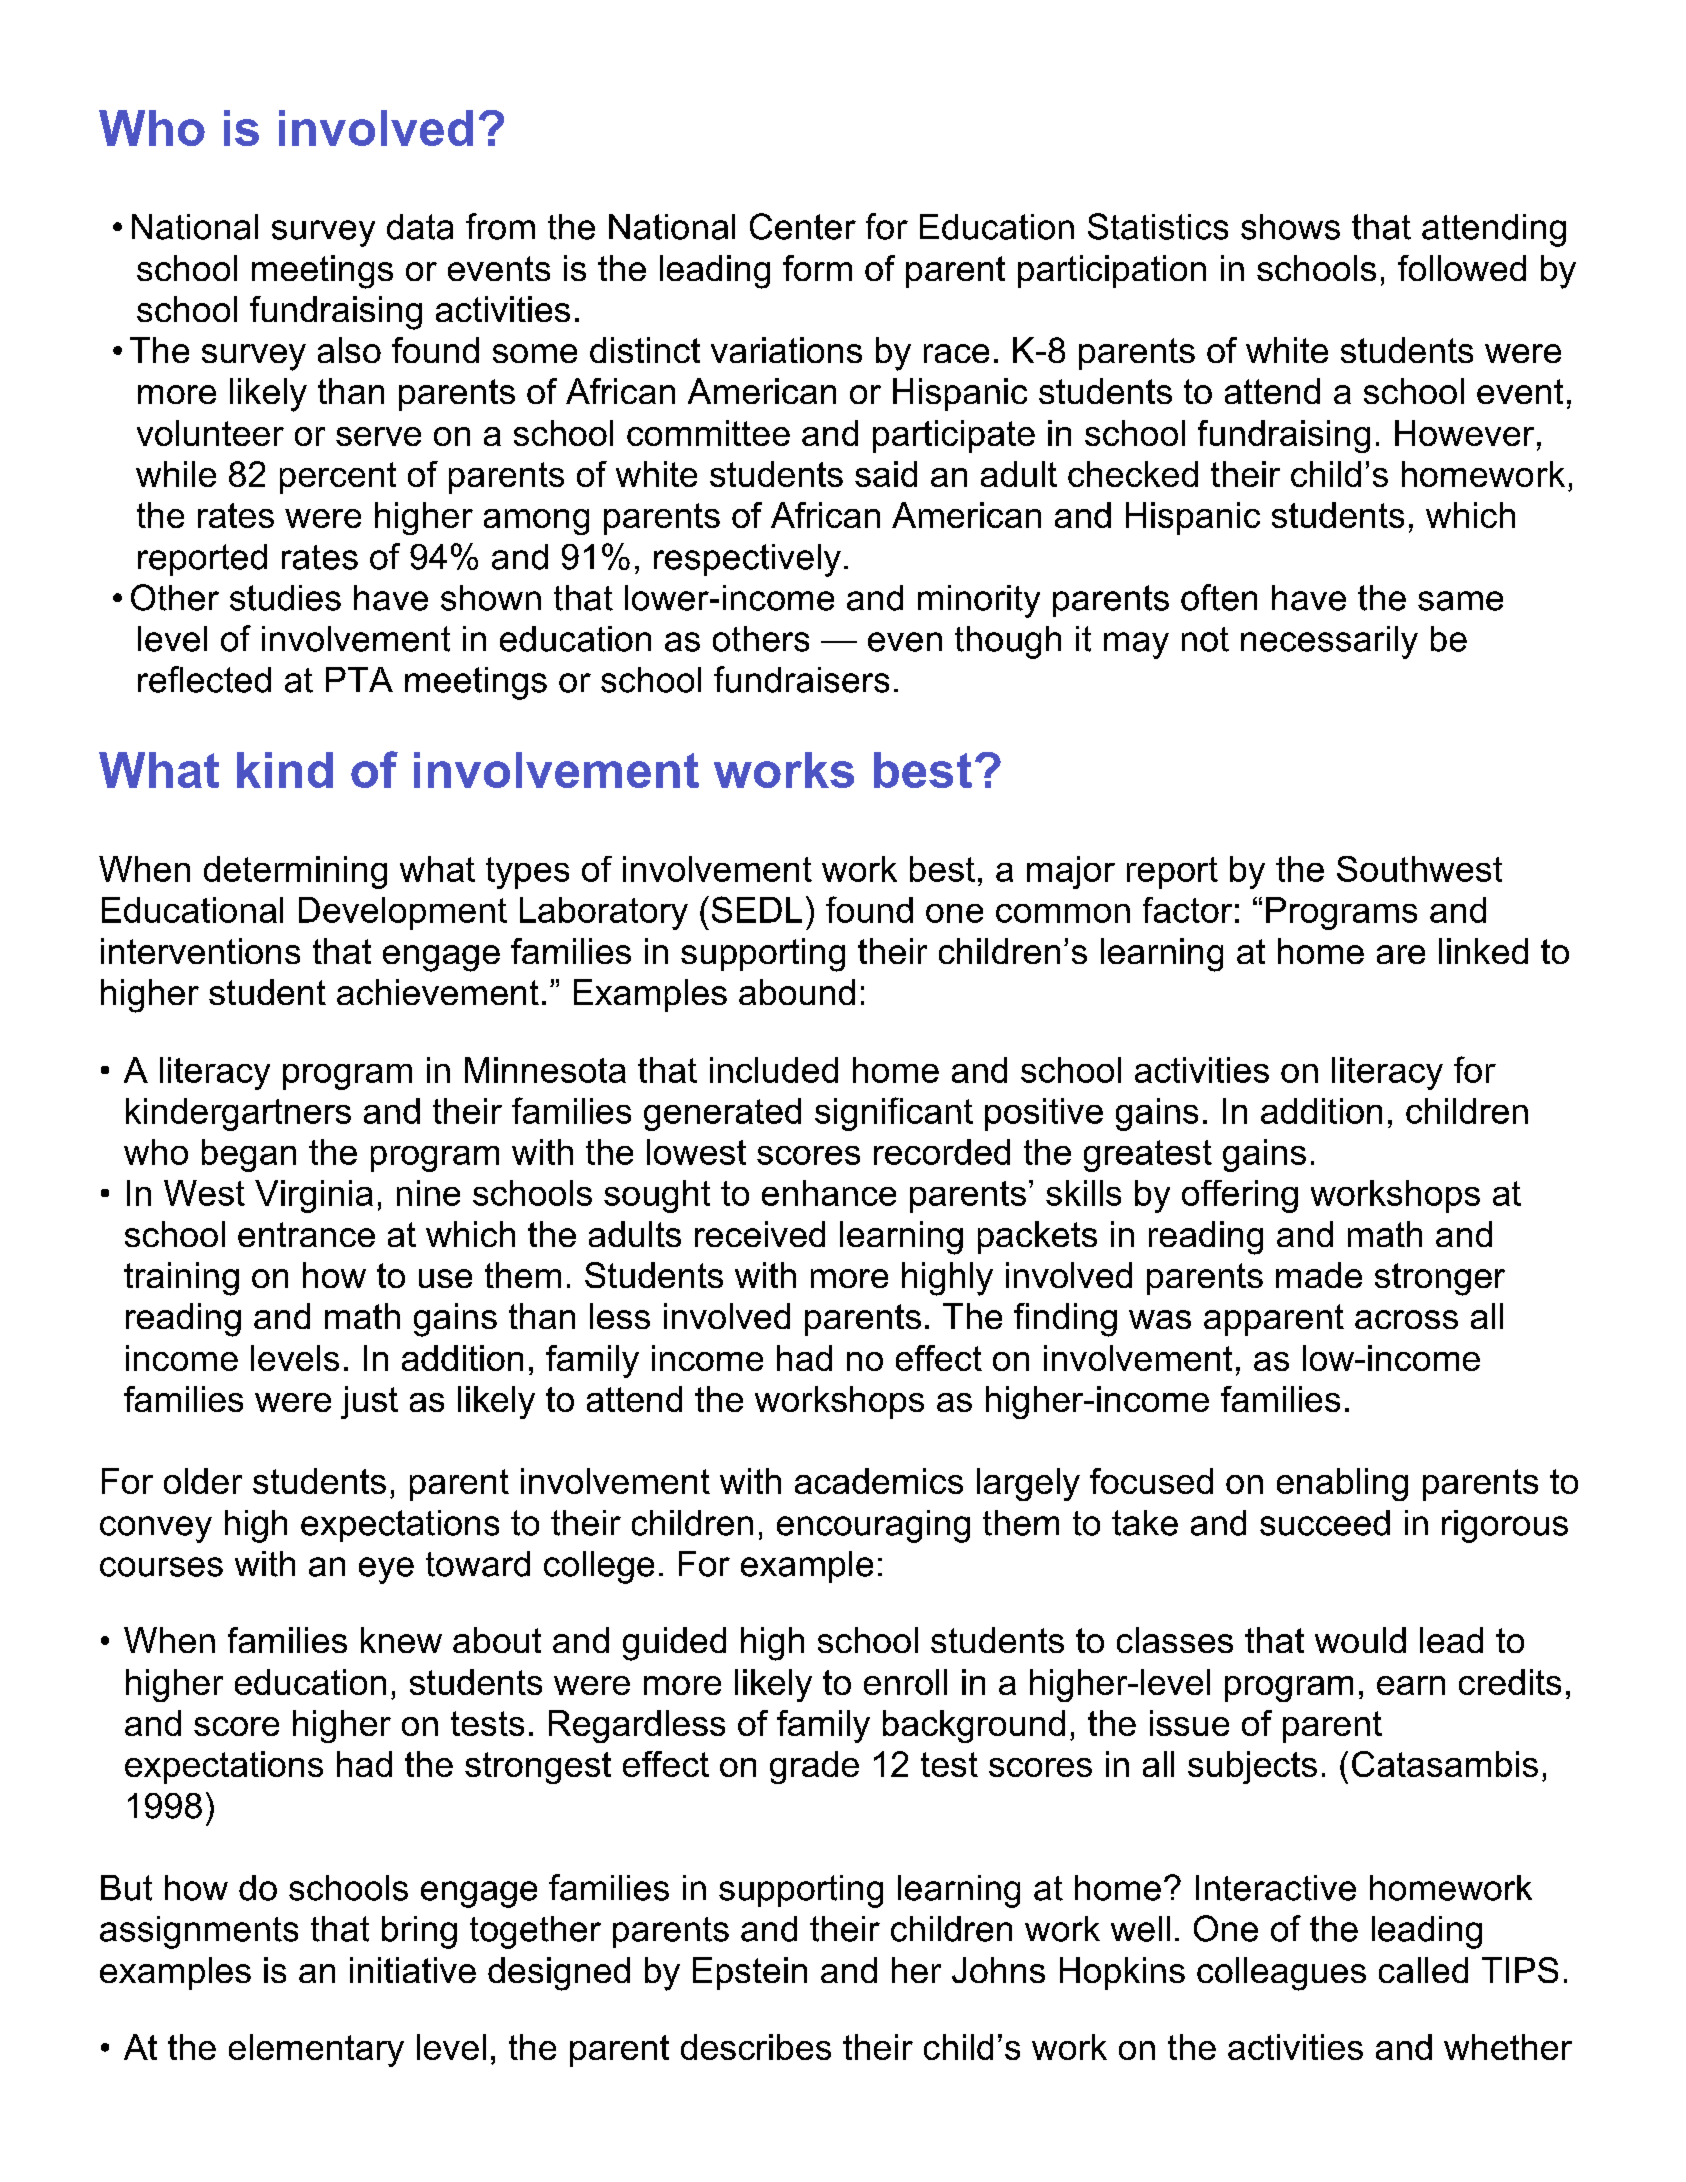 This screenshot has height=2182, width=1686. What do you see at coordinates (1281, 1974) in the screenshot?
I see `colleagues` at bounding box center [1281, 1974].
